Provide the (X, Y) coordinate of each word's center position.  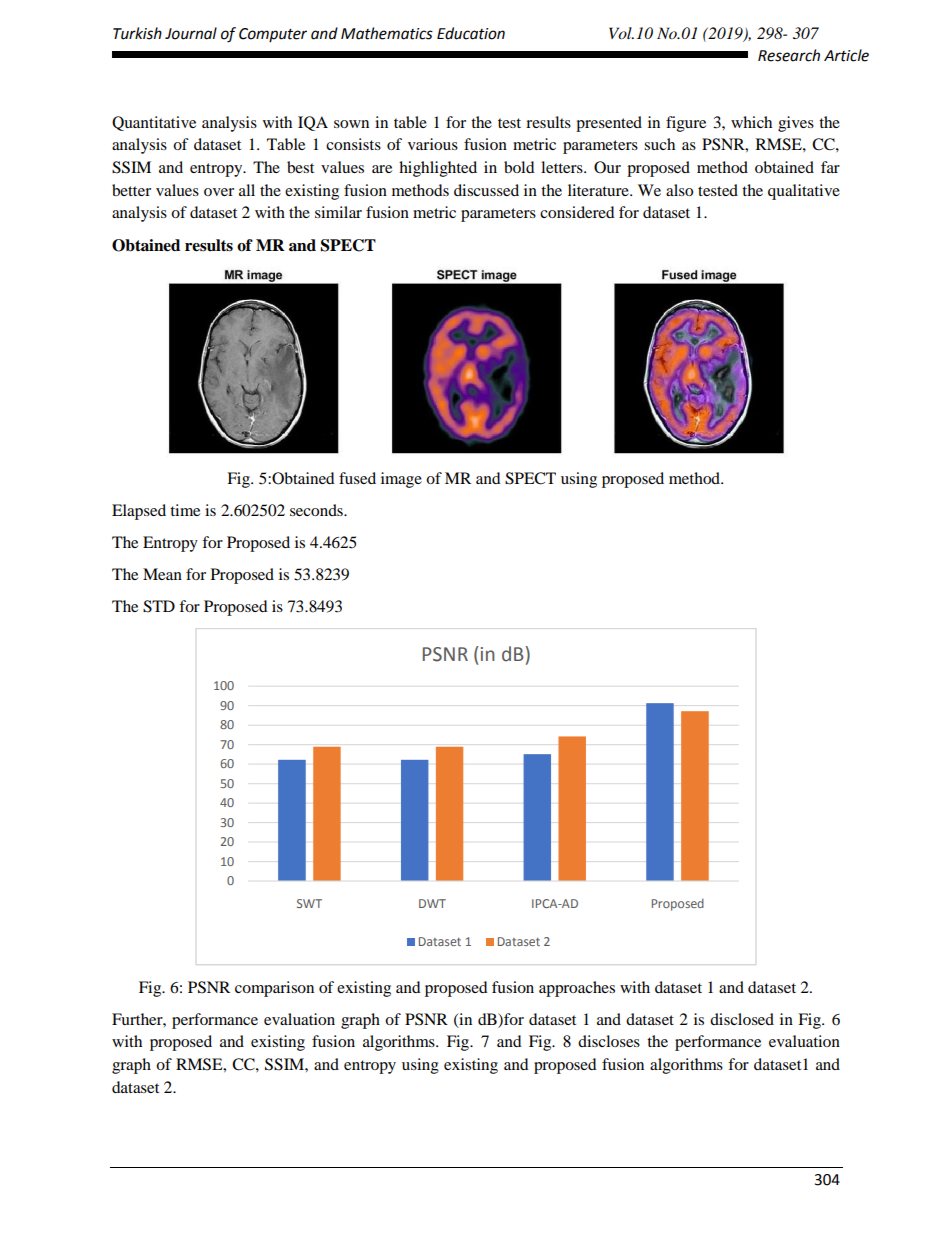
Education (471, 33)
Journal (191, 33)
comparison (274, 989)
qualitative (804, 192)
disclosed (742, 1019)
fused (357, 478)
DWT (432, 903)
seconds (317, 510)
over (219, 192)
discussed (486, 190)
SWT (309, 903)
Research (789, 55)
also (679, 190)
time (185, 510)
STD (159, 606)
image (401, 480)
